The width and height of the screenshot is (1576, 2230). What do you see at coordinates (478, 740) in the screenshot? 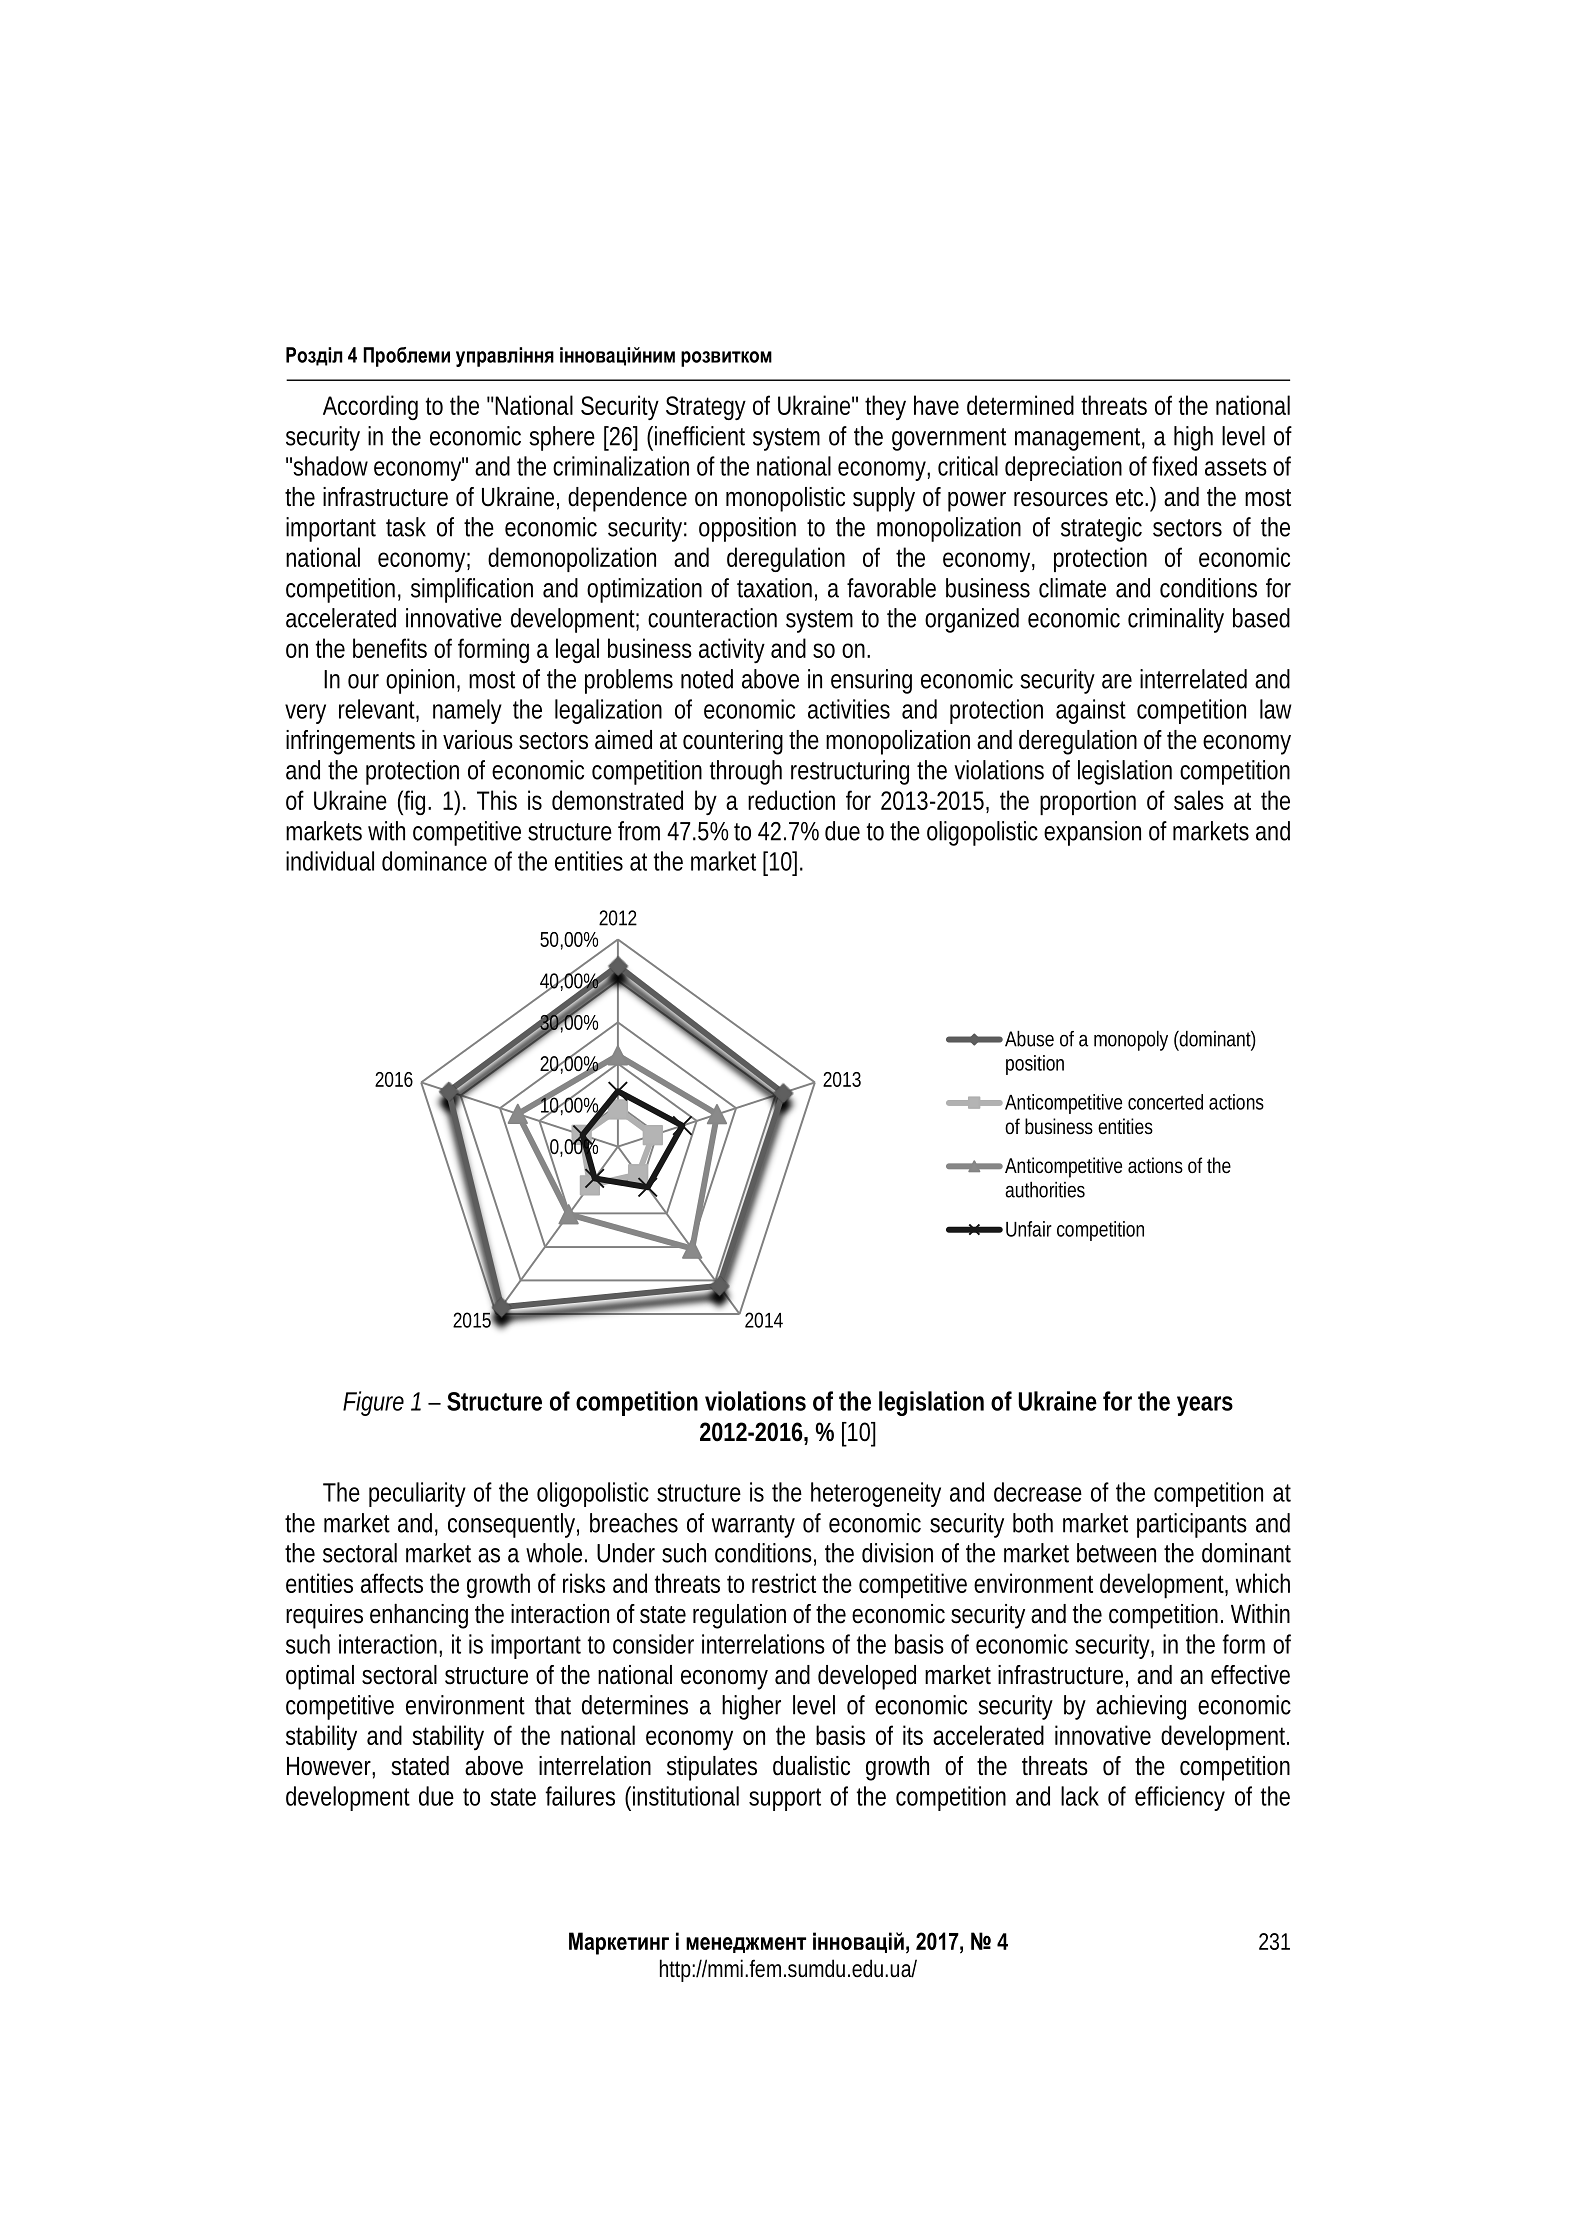
I see `various` at bounding box center [478, 740].
